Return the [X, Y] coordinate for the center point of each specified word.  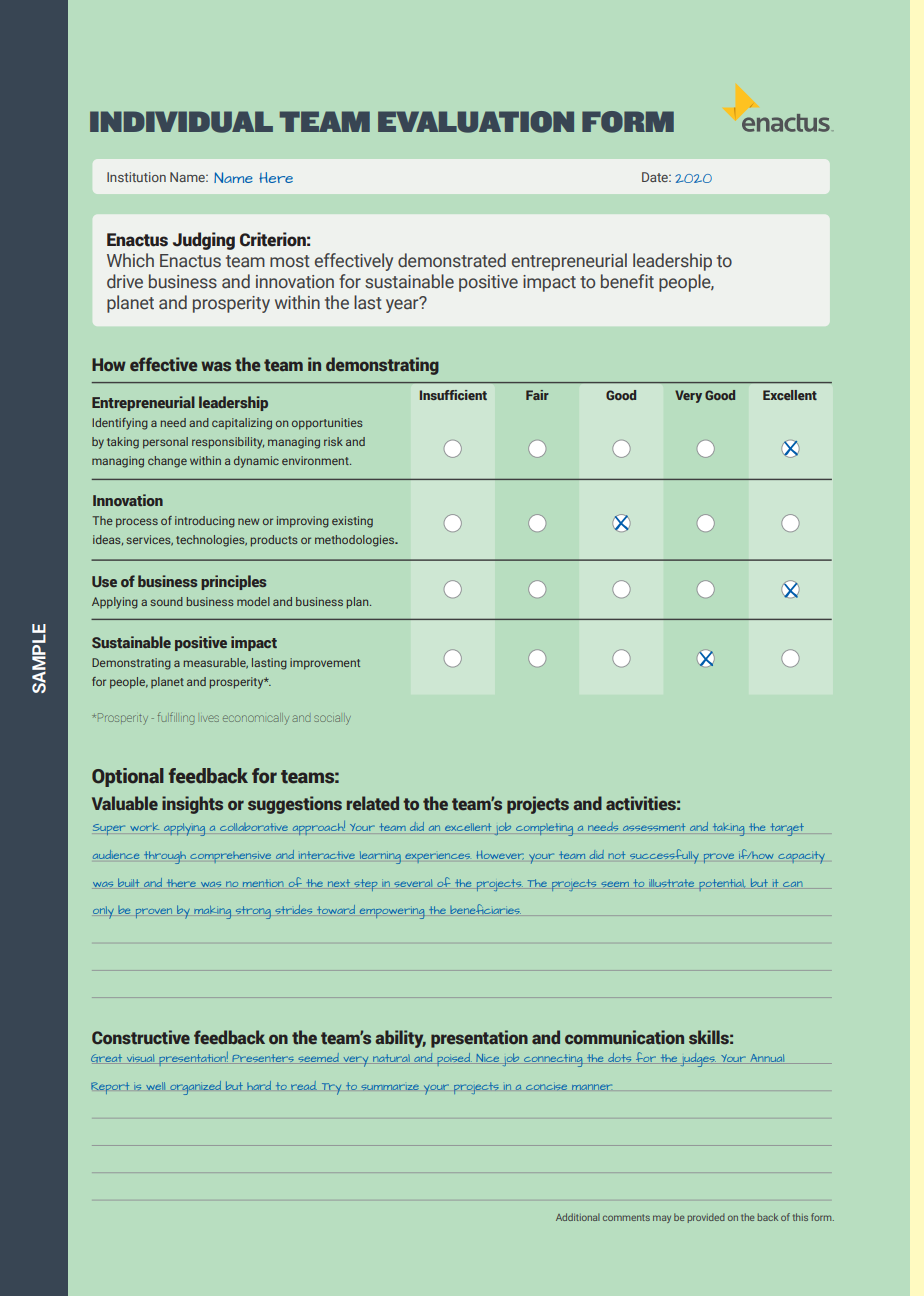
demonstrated [452, 260]
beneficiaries [485, 909]
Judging [204, 241]
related [373, 803]
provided [706, 1218]
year [403, 305]
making [213, 912]
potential [722, 885]
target [787, 829]
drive [125, 281]
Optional [128, 777]
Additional [578, 1217]
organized [195, 1088]
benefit [627, 281]
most [290, 261]
